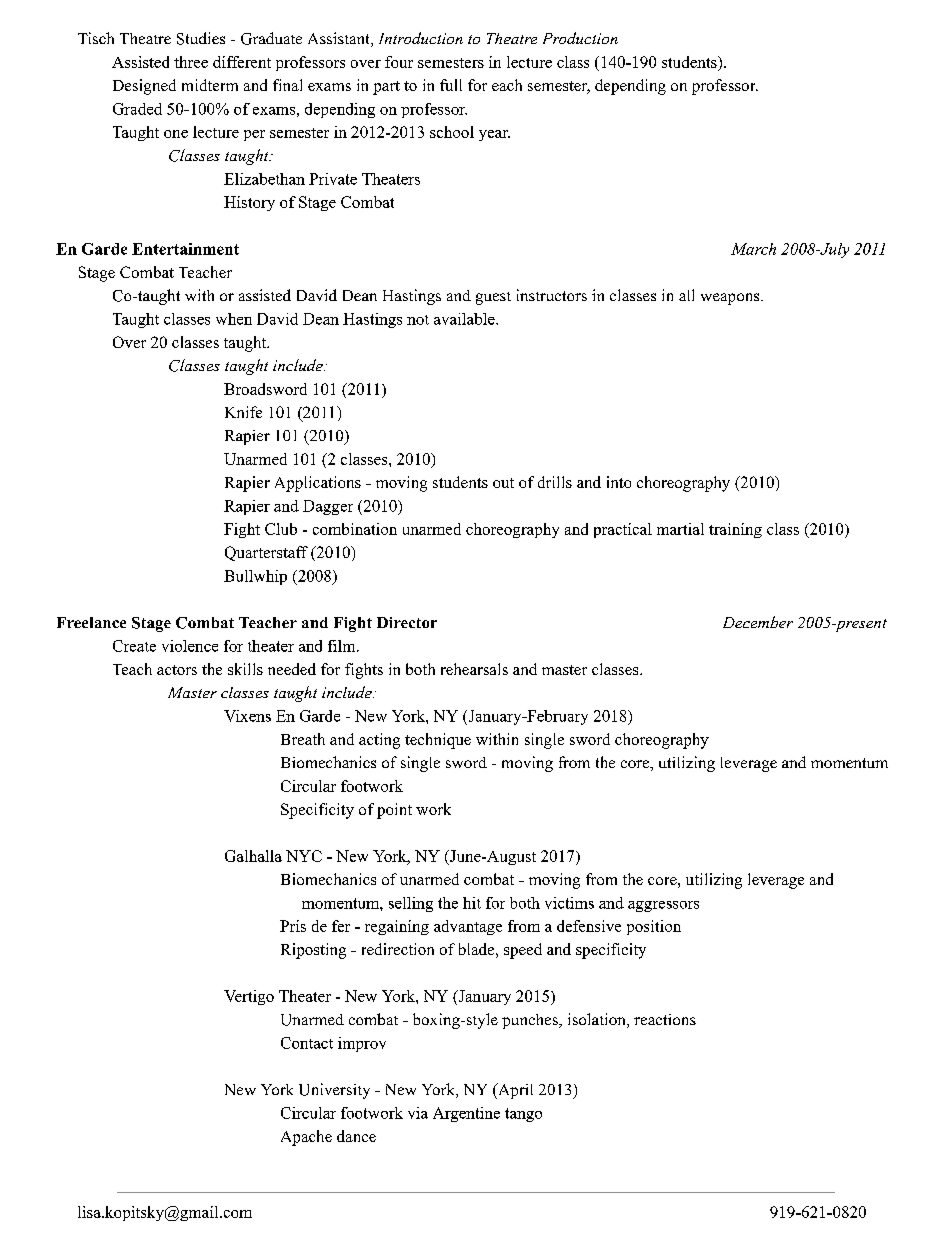 The width and height of the screenshot is (952, 1233). I want to click on aggressors, so click(663, 906).
